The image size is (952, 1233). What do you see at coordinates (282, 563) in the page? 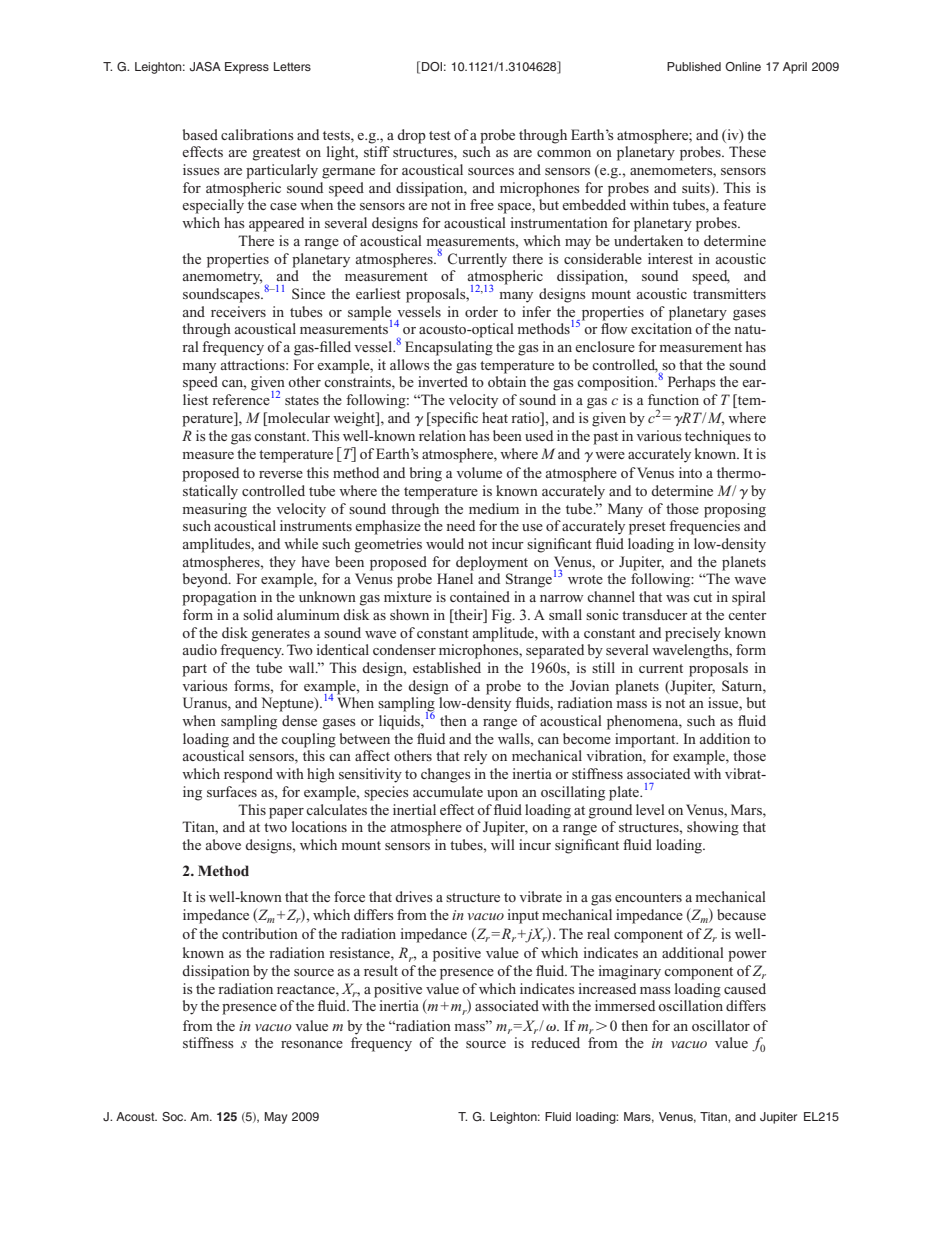
I see `they` at bounding box center [282, 563].
